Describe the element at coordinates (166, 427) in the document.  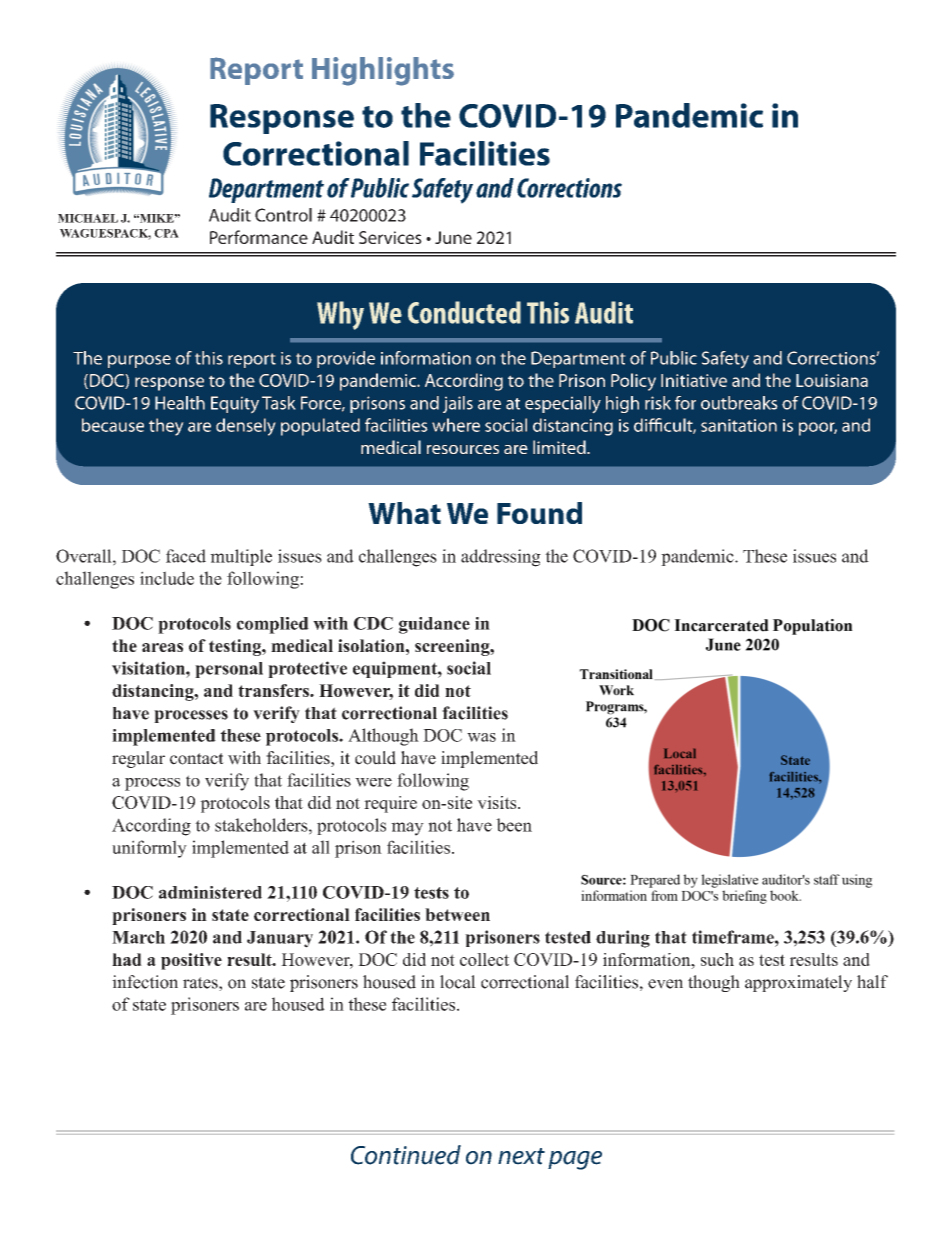
I see `they` at that location.
